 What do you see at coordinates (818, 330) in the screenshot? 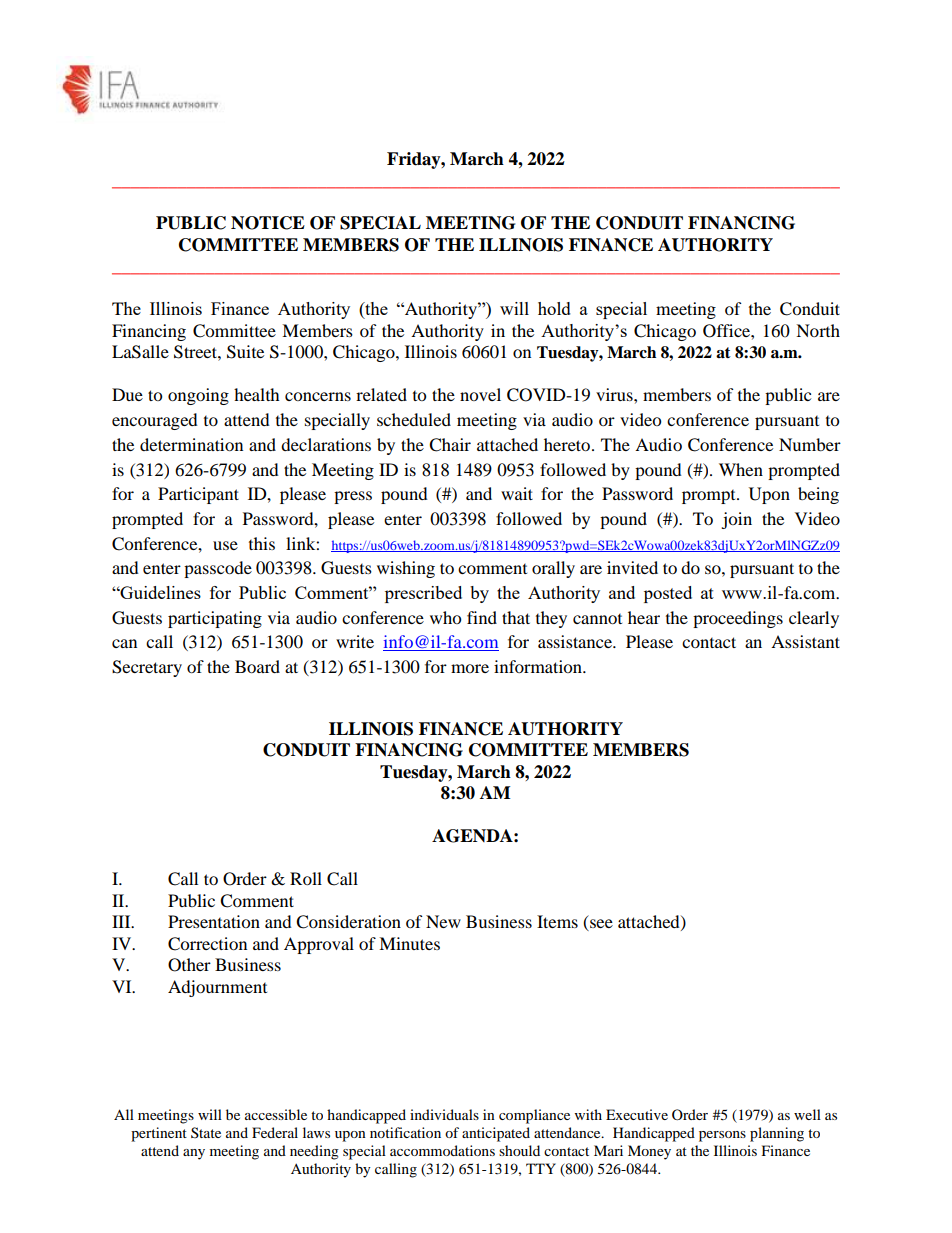
I see `North` at bounding box center [818, 330].
